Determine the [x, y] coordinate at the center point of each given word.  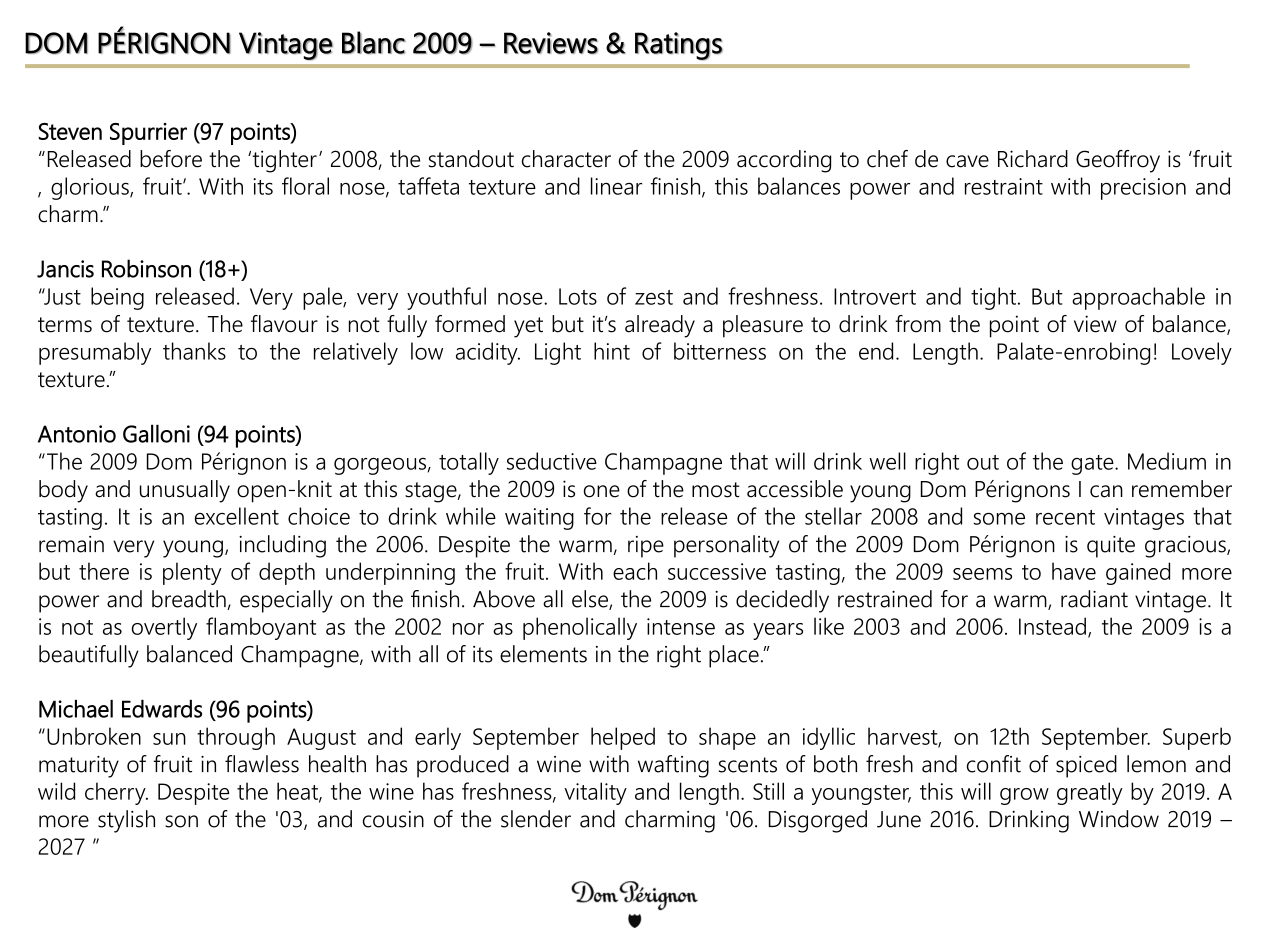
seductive [552, 461]
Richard [1033, 159]
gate [1093, 465]
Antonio [77, 434]
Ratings [679, 46]
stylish [126, 821]
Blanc [374, 42]
